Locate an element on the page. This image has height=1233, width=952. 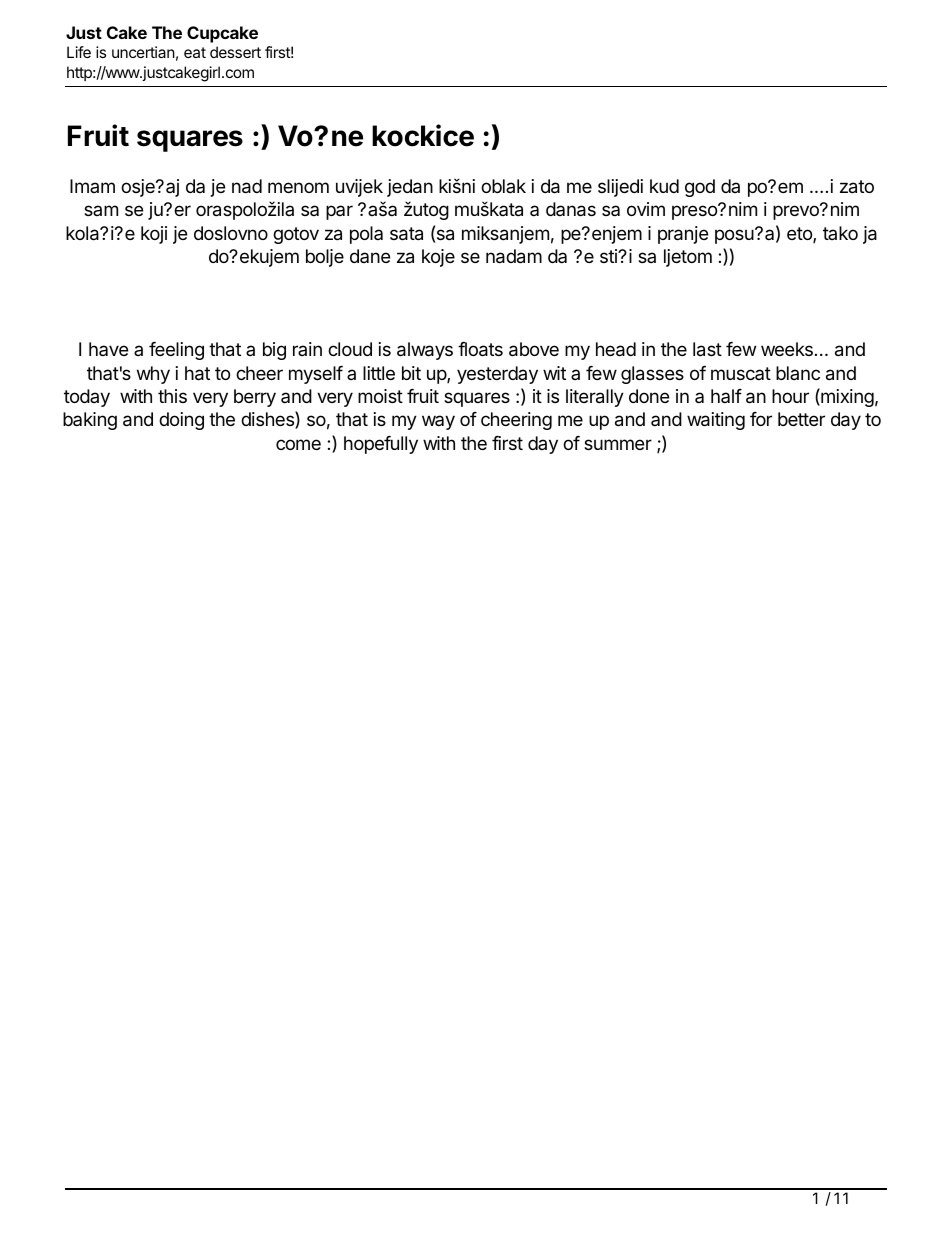
doing is located at coordinates (181, 421).
